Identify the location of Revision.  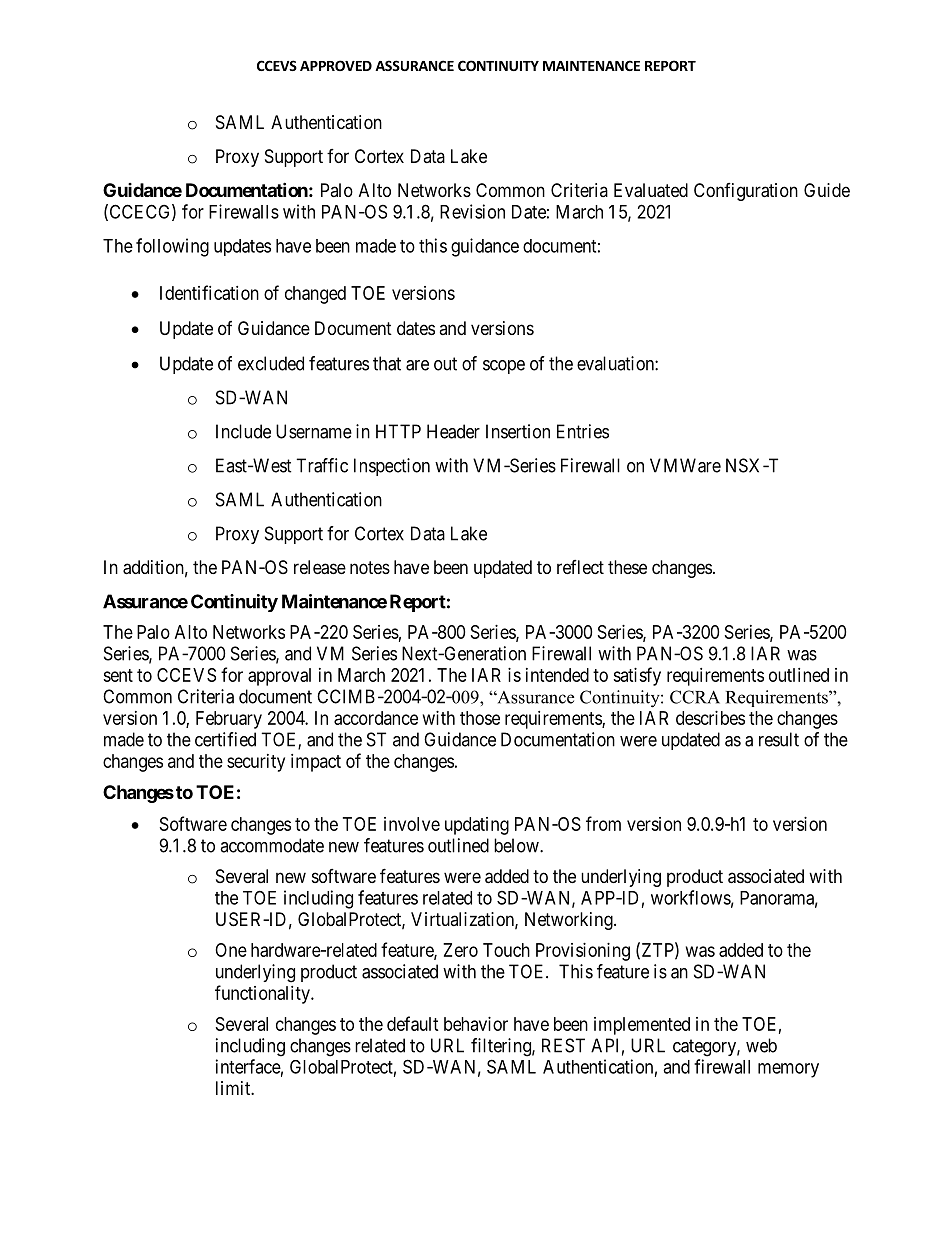
(472, 211).
